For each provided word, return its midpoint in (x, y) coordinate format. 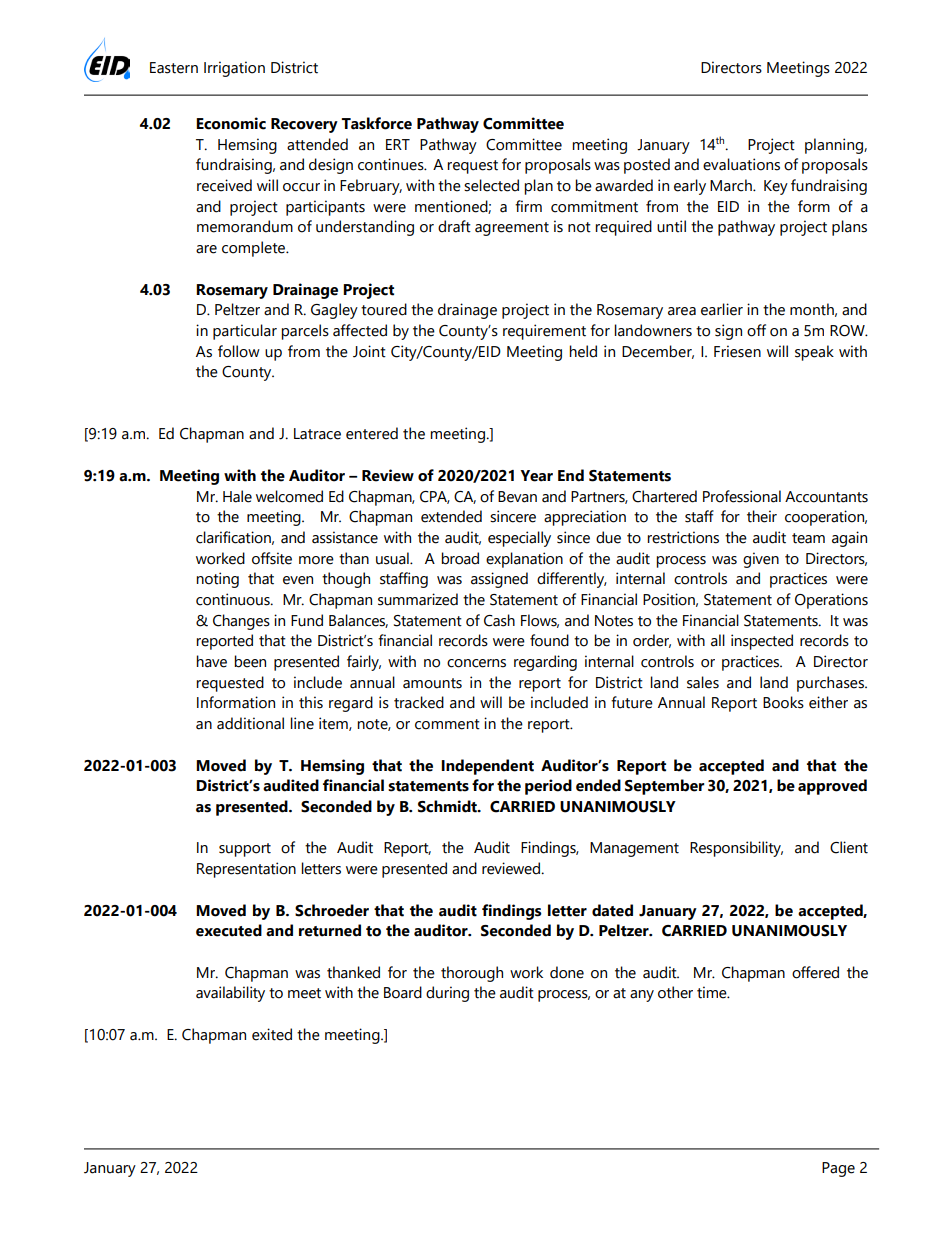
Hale (237, 496)
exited (272, 1034)
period (548, 787)
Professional (742, 496)
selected (491, 185)
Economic (231, 123)
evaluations (741, 164)
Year (536, 476)
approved (832, 787)
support (245, 850)
